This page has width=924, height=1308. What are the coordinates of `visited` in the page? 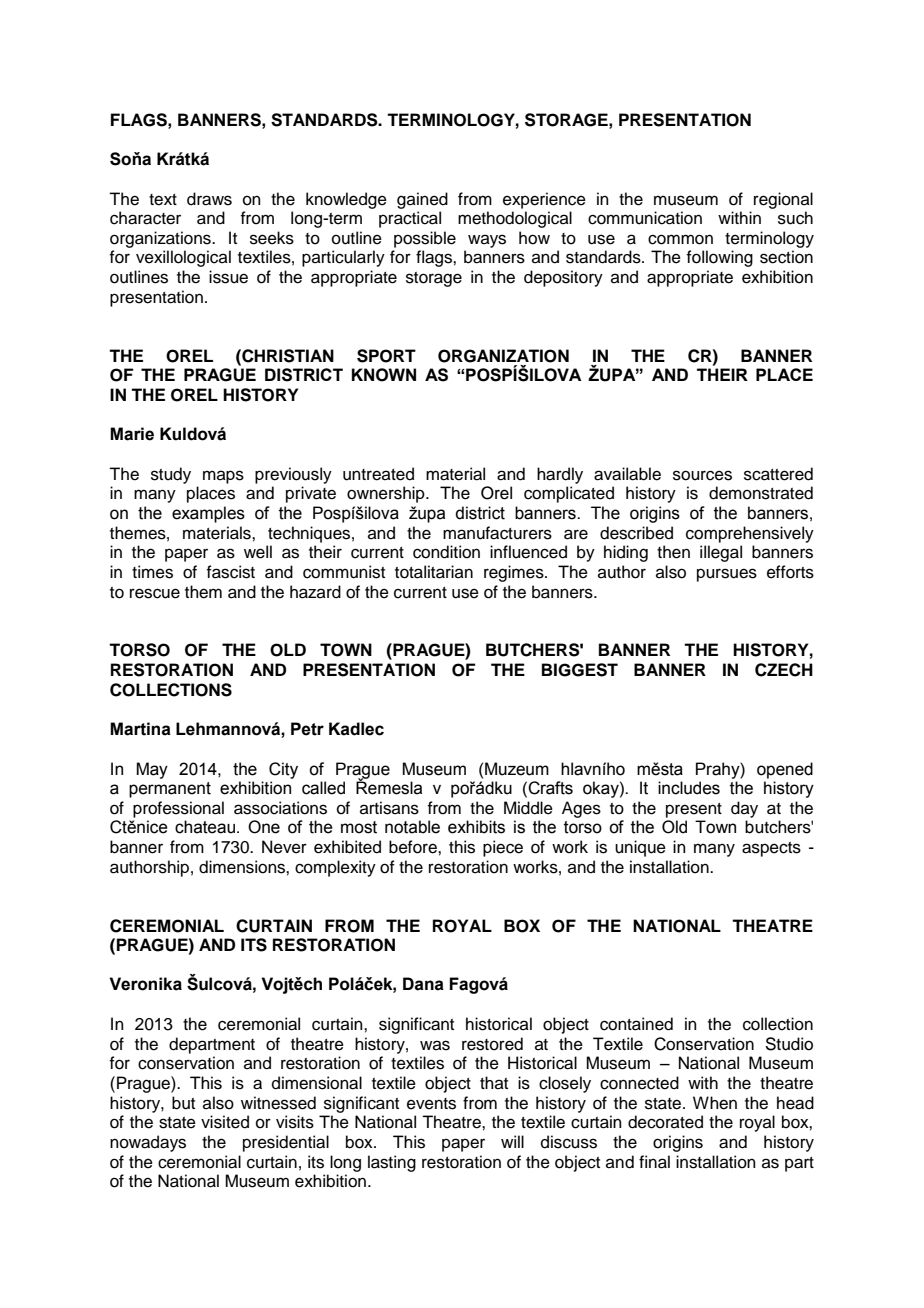 It's located at (225, 1122).
